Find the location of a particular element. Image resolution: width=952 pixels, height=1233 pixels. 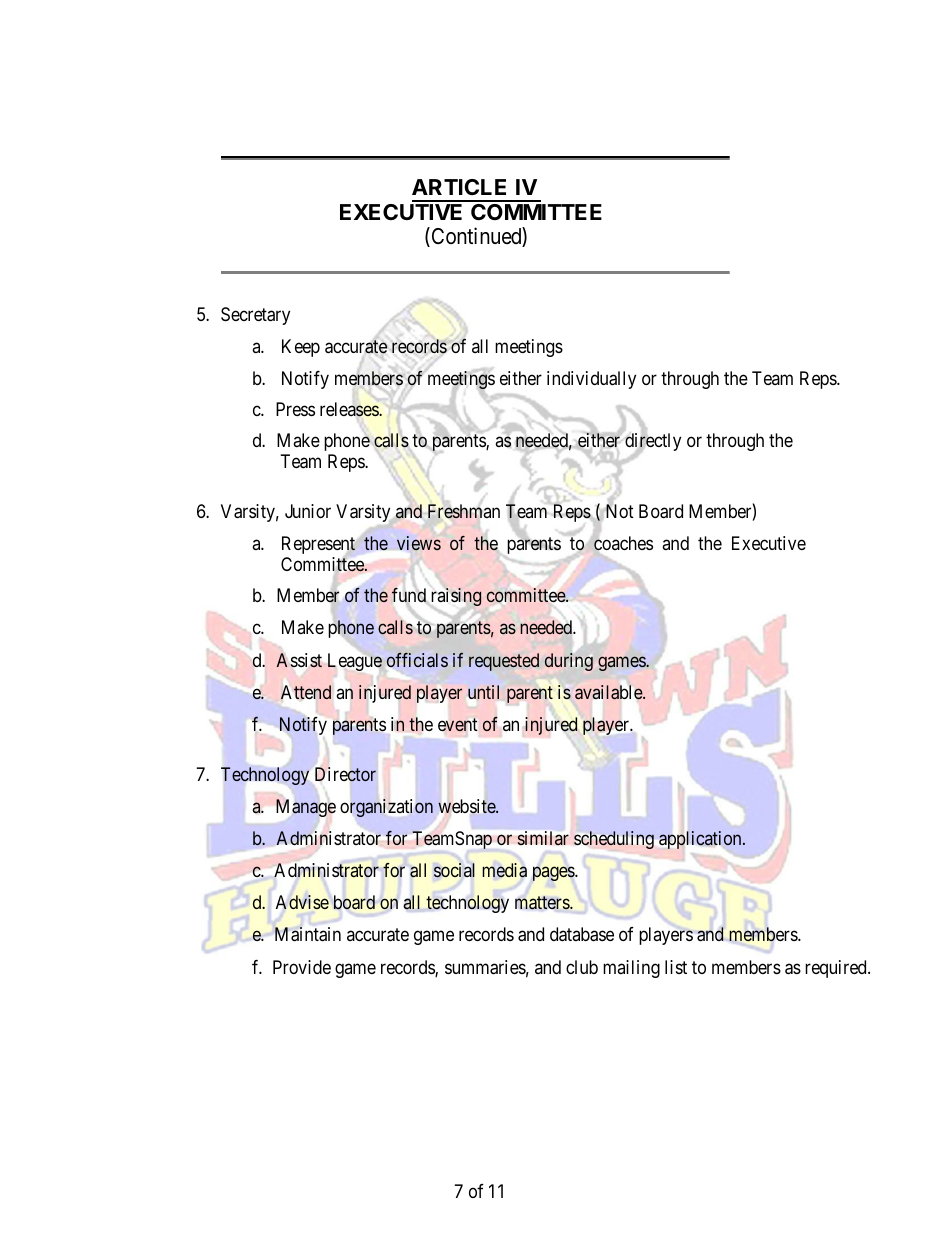

ARTICLE is located at coordinates (459, 187).
